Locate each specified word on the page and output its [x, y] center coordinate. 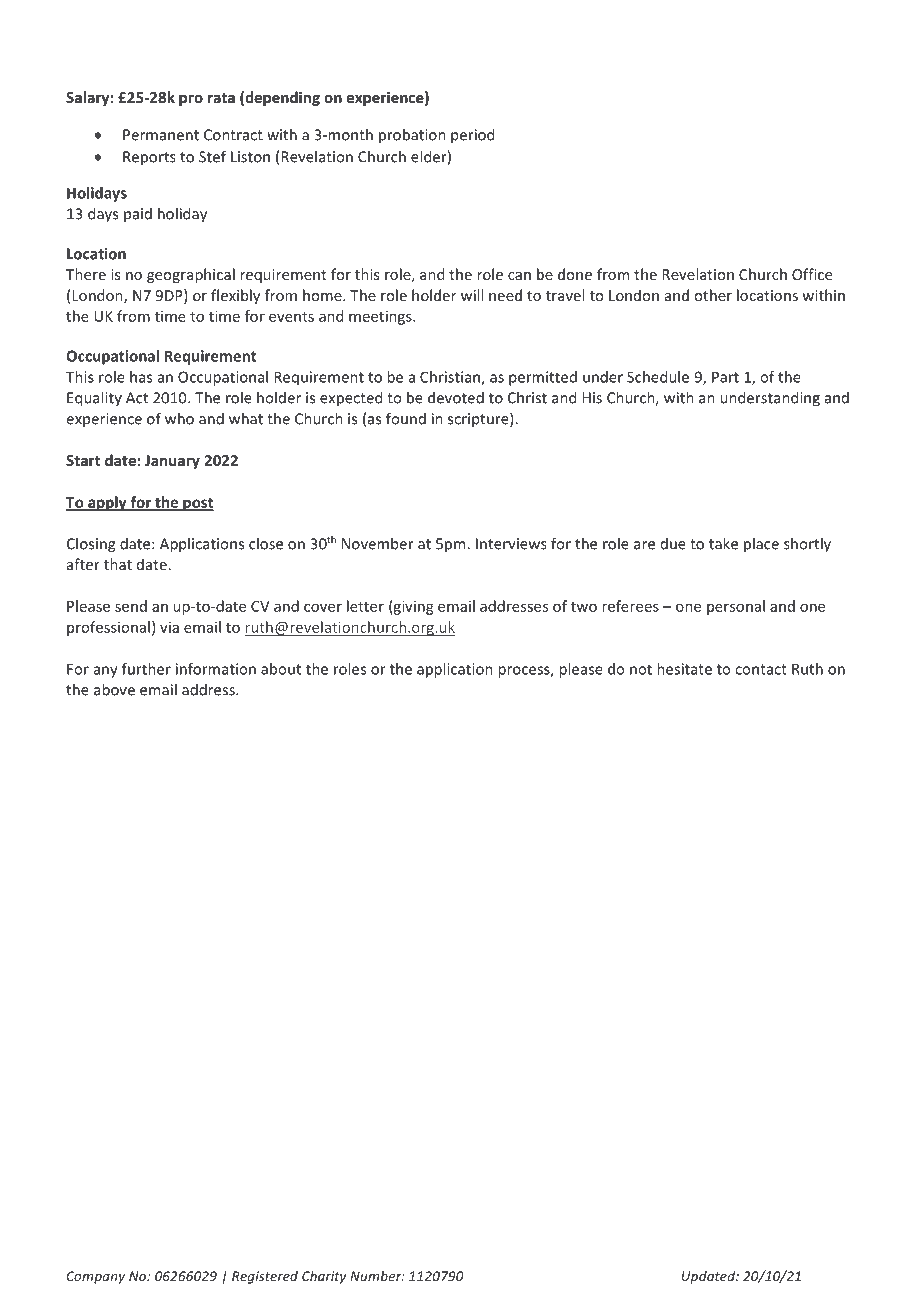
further [146, 669]
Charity [324, 1277]
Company [96, 1277]
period [472, 136]
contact [761, 669]
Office [812, 274]
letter [365, 606]
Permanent [161, 135]
